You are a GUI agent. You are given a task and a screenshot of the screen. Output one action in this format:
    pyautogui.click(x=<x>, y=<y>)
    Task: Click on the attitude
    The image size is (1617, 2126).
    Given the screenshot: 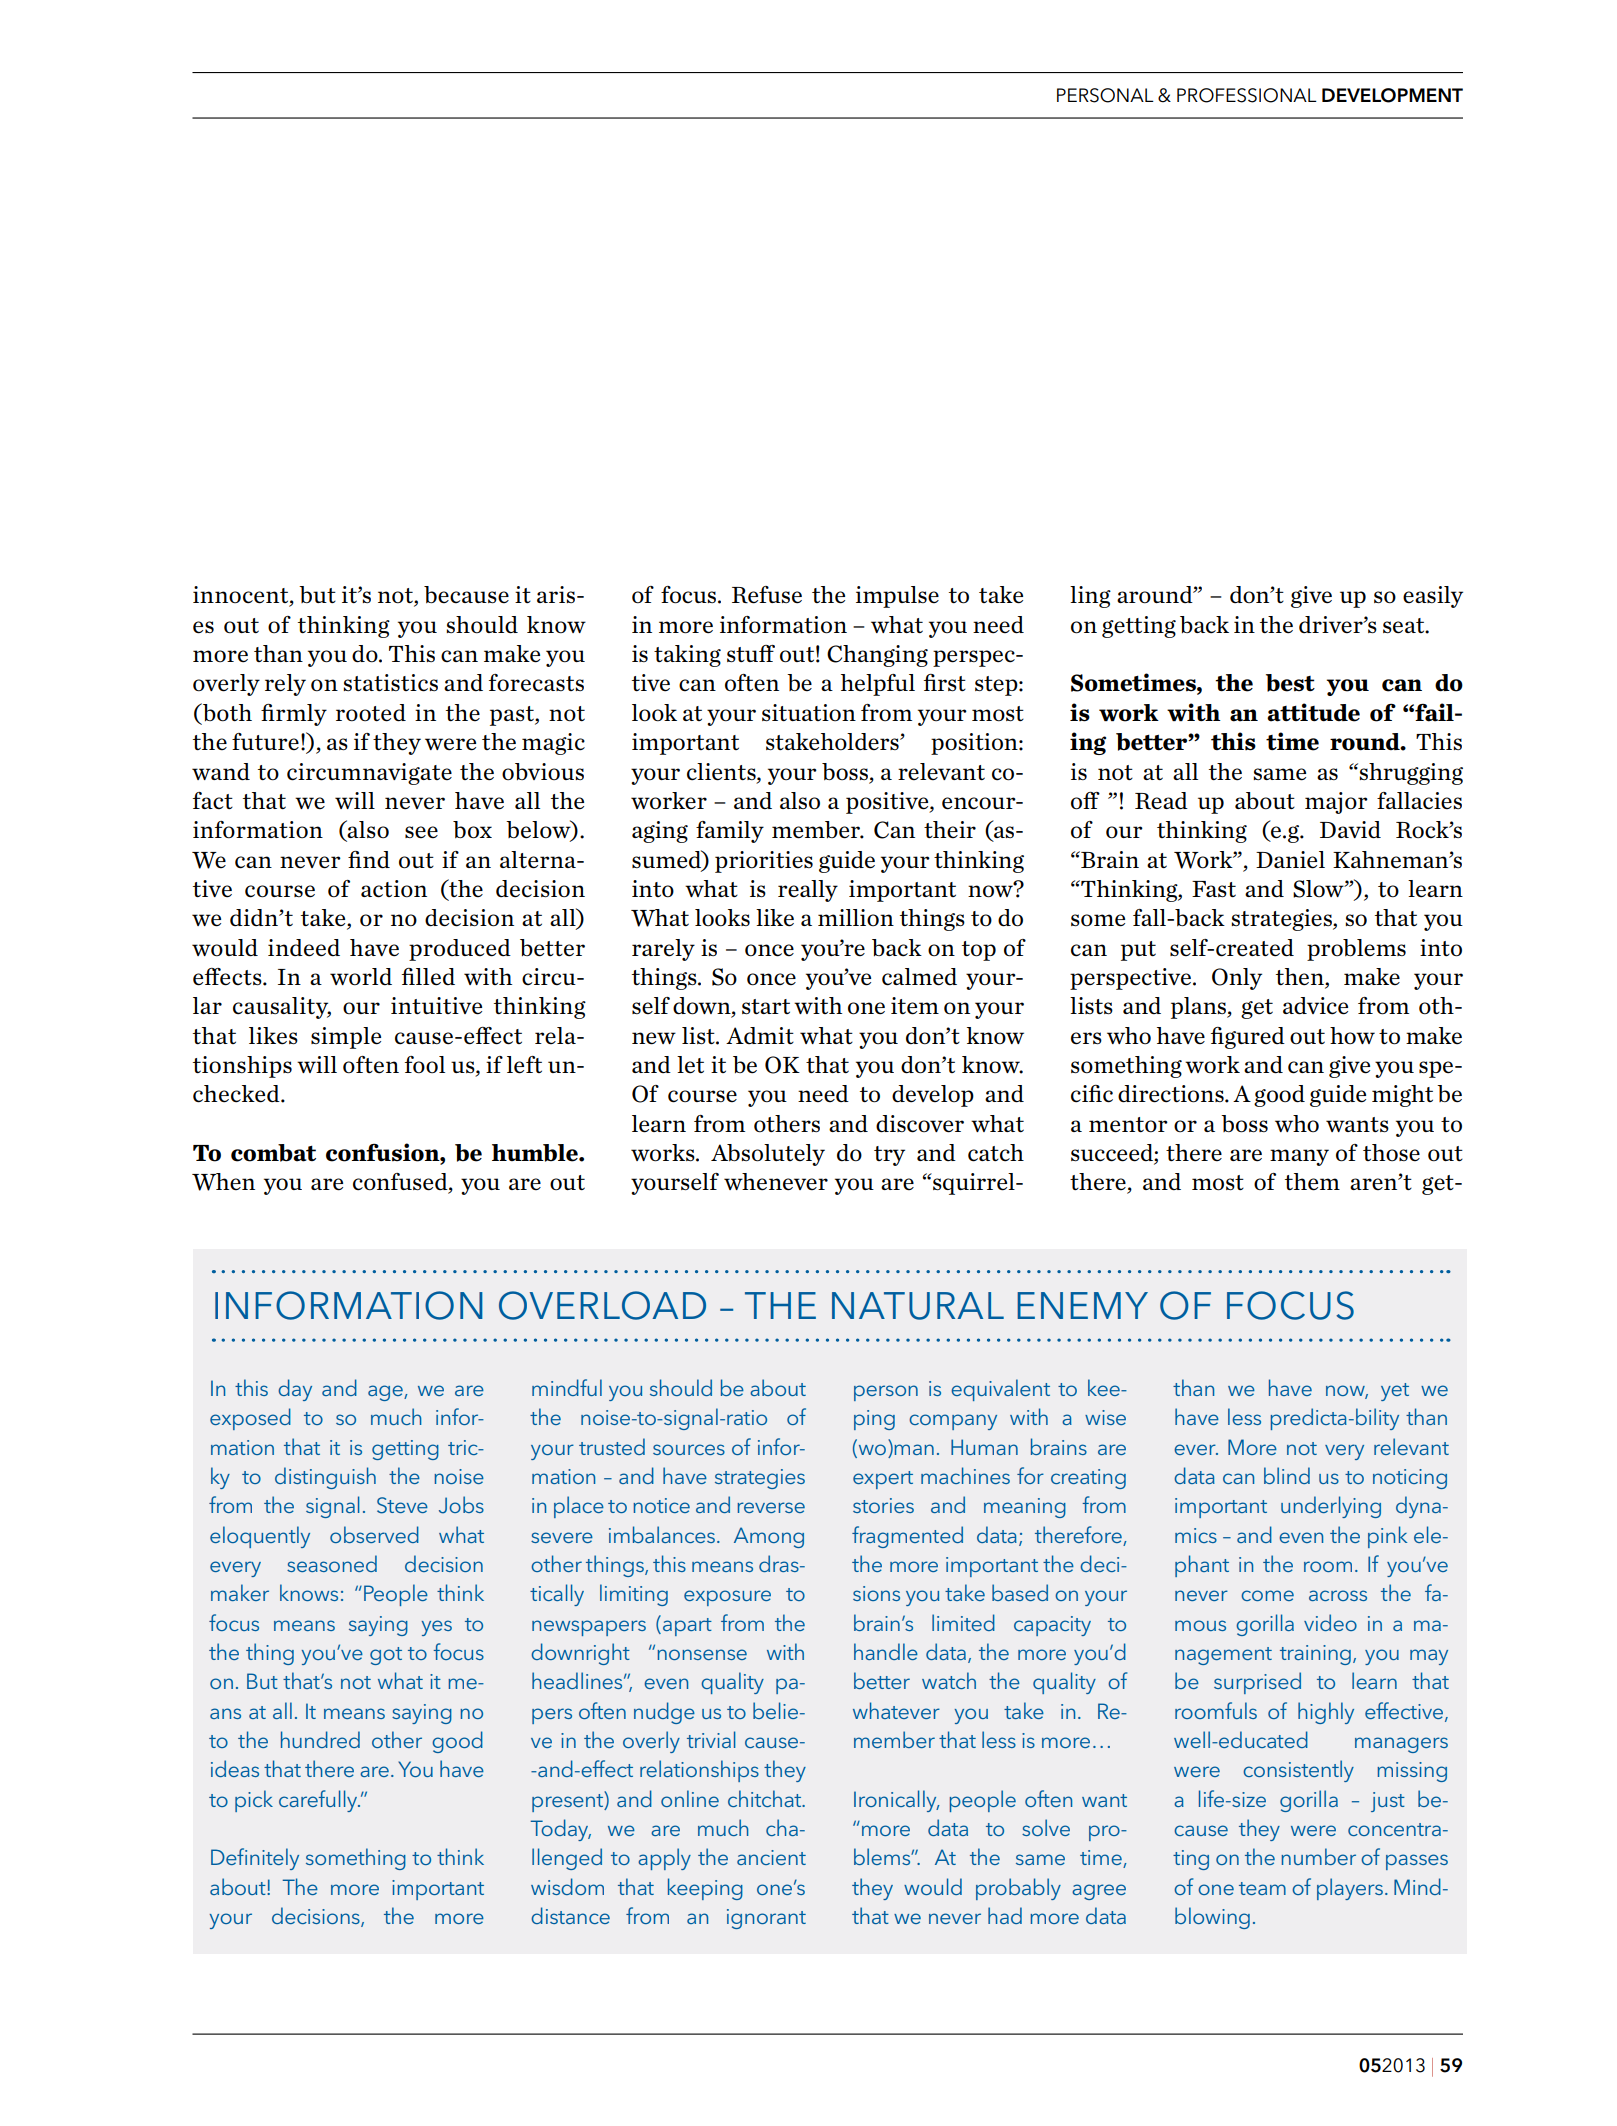 What is the action you would take?
    pyautogui.click(x=1313, y=712)
